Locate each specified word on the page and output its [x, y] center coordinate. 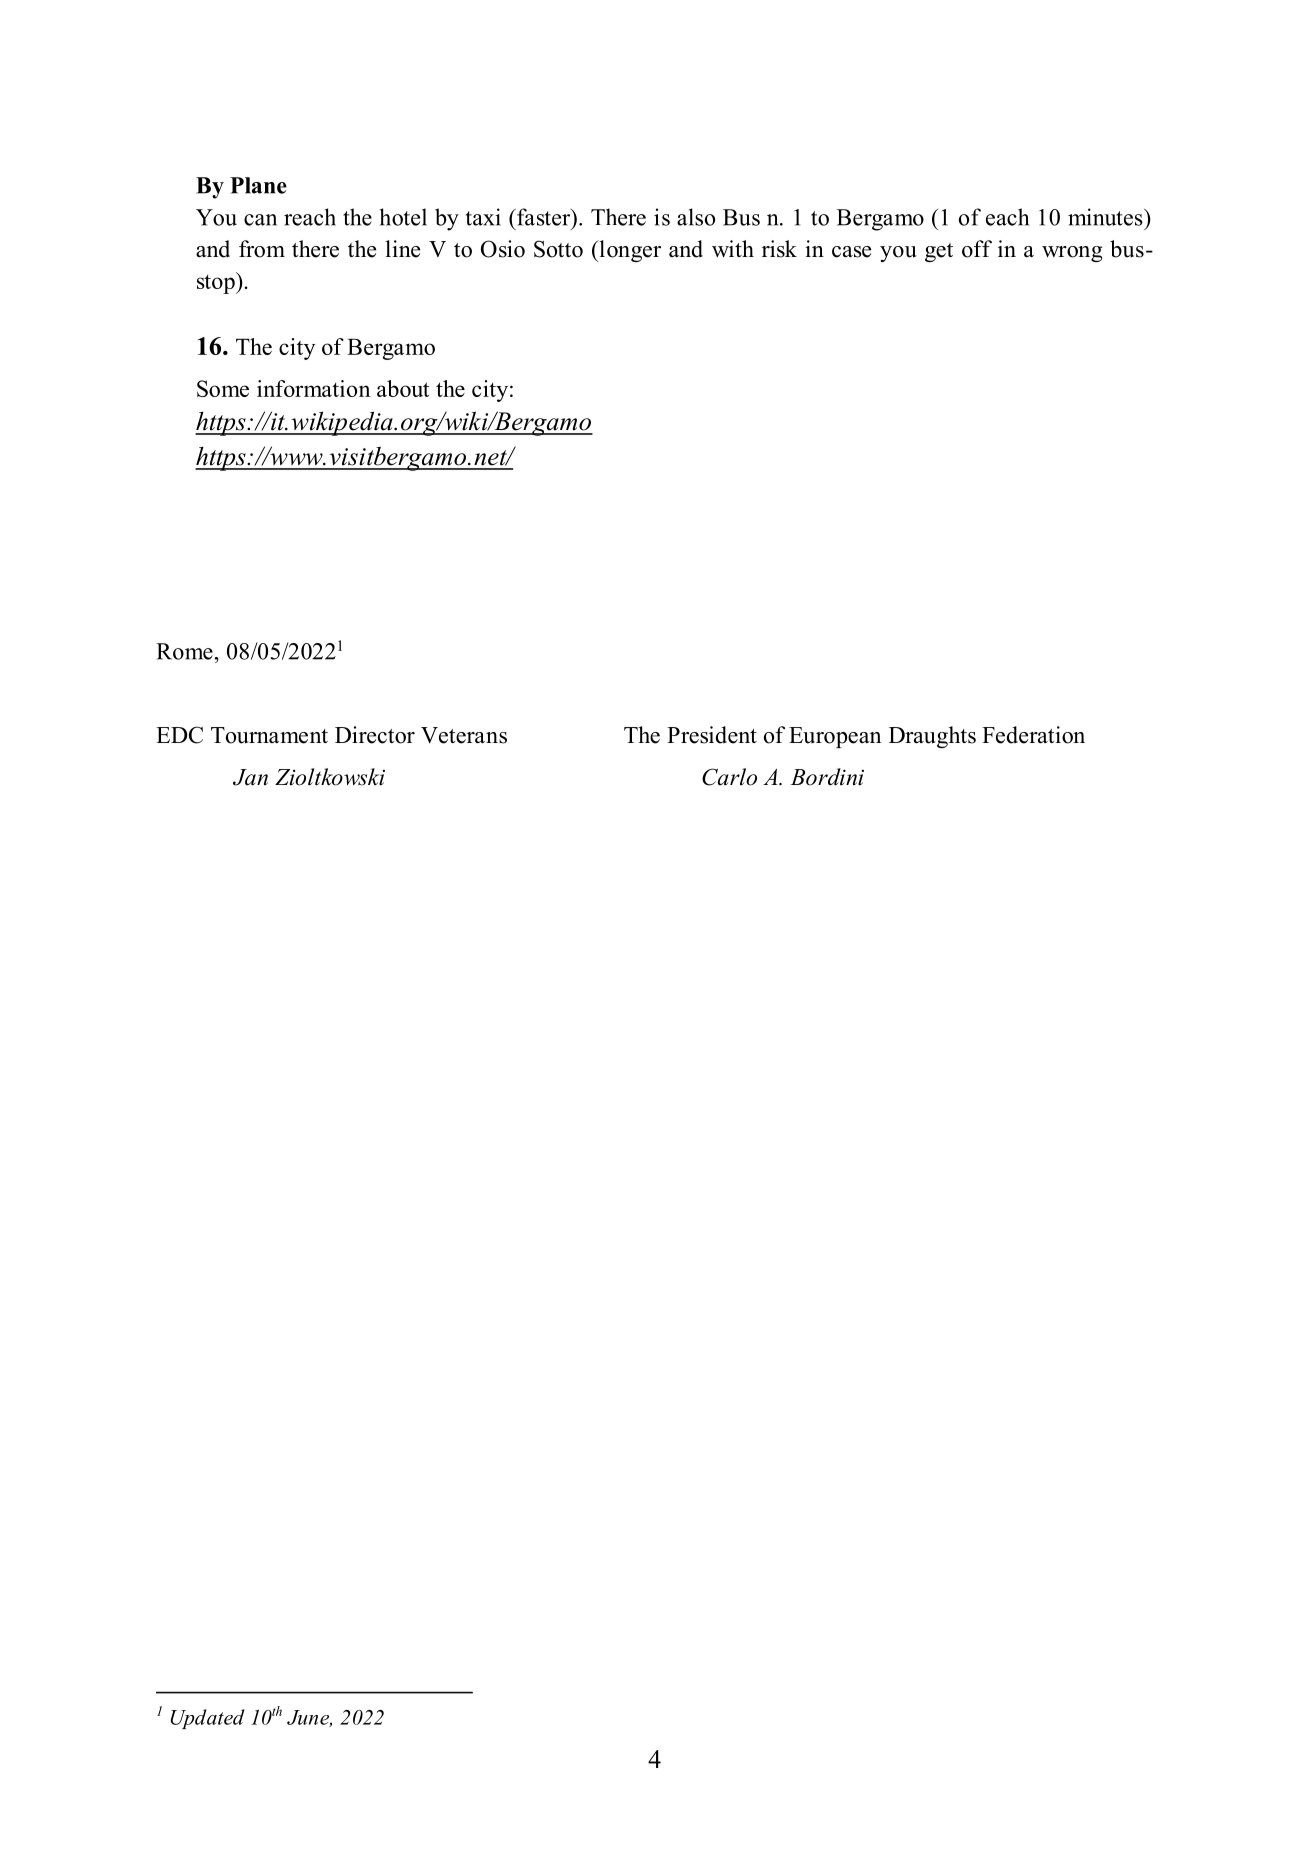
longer [629, 251]
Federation [1033, 735]
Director [375, 735]
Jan [250, 777]
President [712, 735]
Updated [208, 1719]
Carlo [729, 777]
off [977, 249]
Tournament [269, 735]
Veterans [464, 735]
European [835, 737]
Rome [184, 651]
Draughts [932, 737]
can [260, 220]
